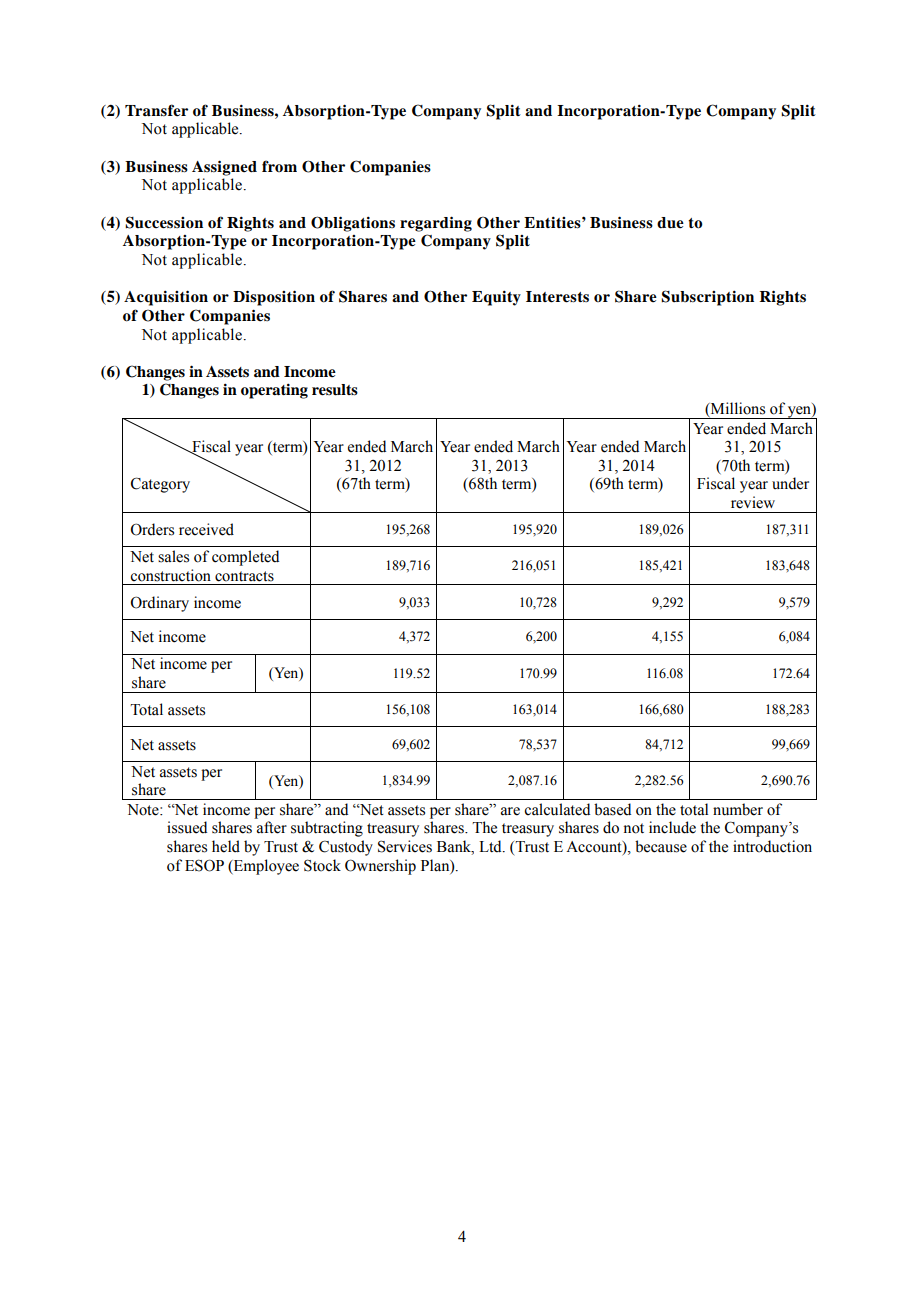 This document has width=924, height=1308. What do you see at coordinates (160, 485) in the document?
I see `Category` at bounding box center [160, 485].
